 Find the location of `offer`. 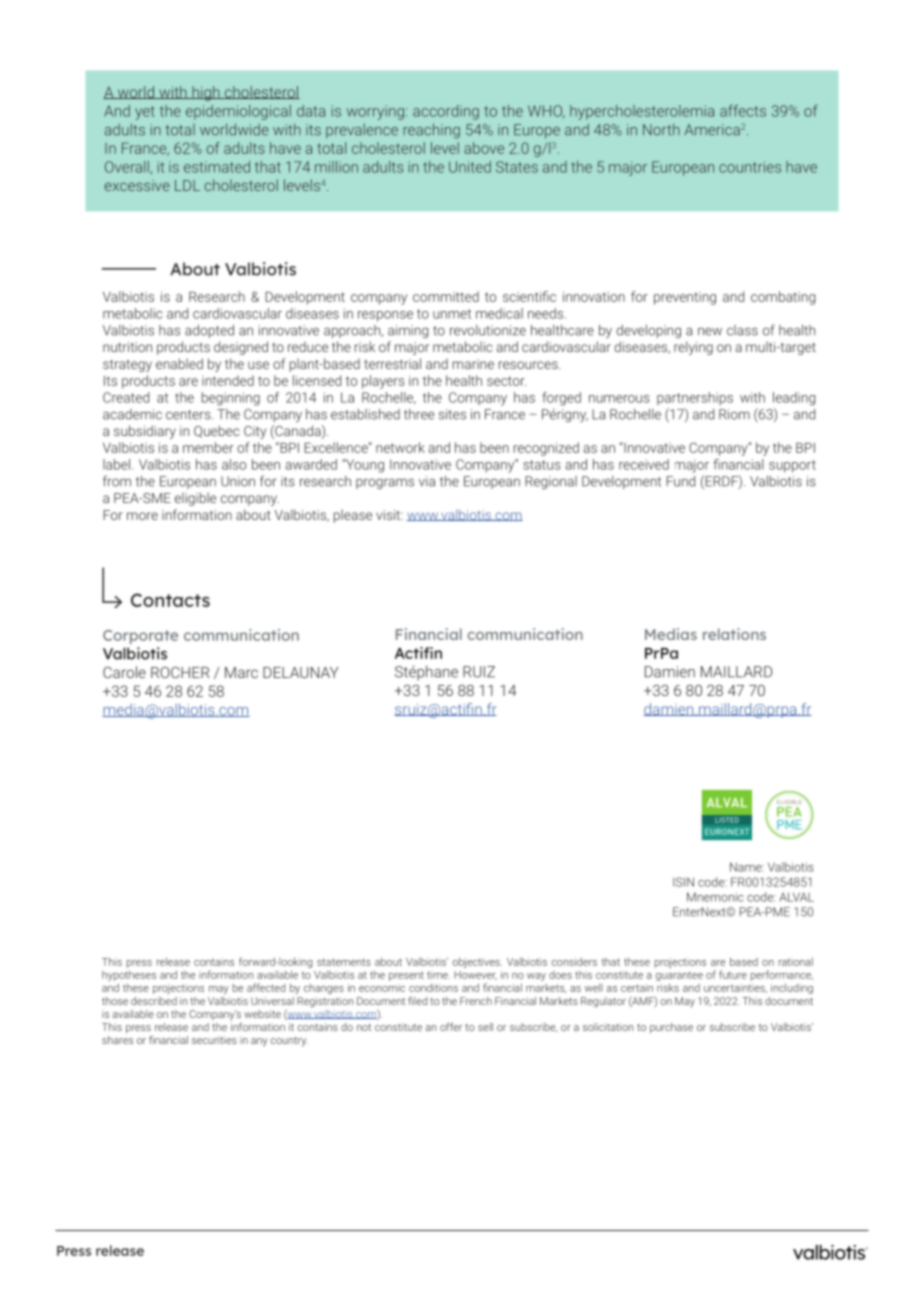

offer is located at coordinates (451, 1027).
